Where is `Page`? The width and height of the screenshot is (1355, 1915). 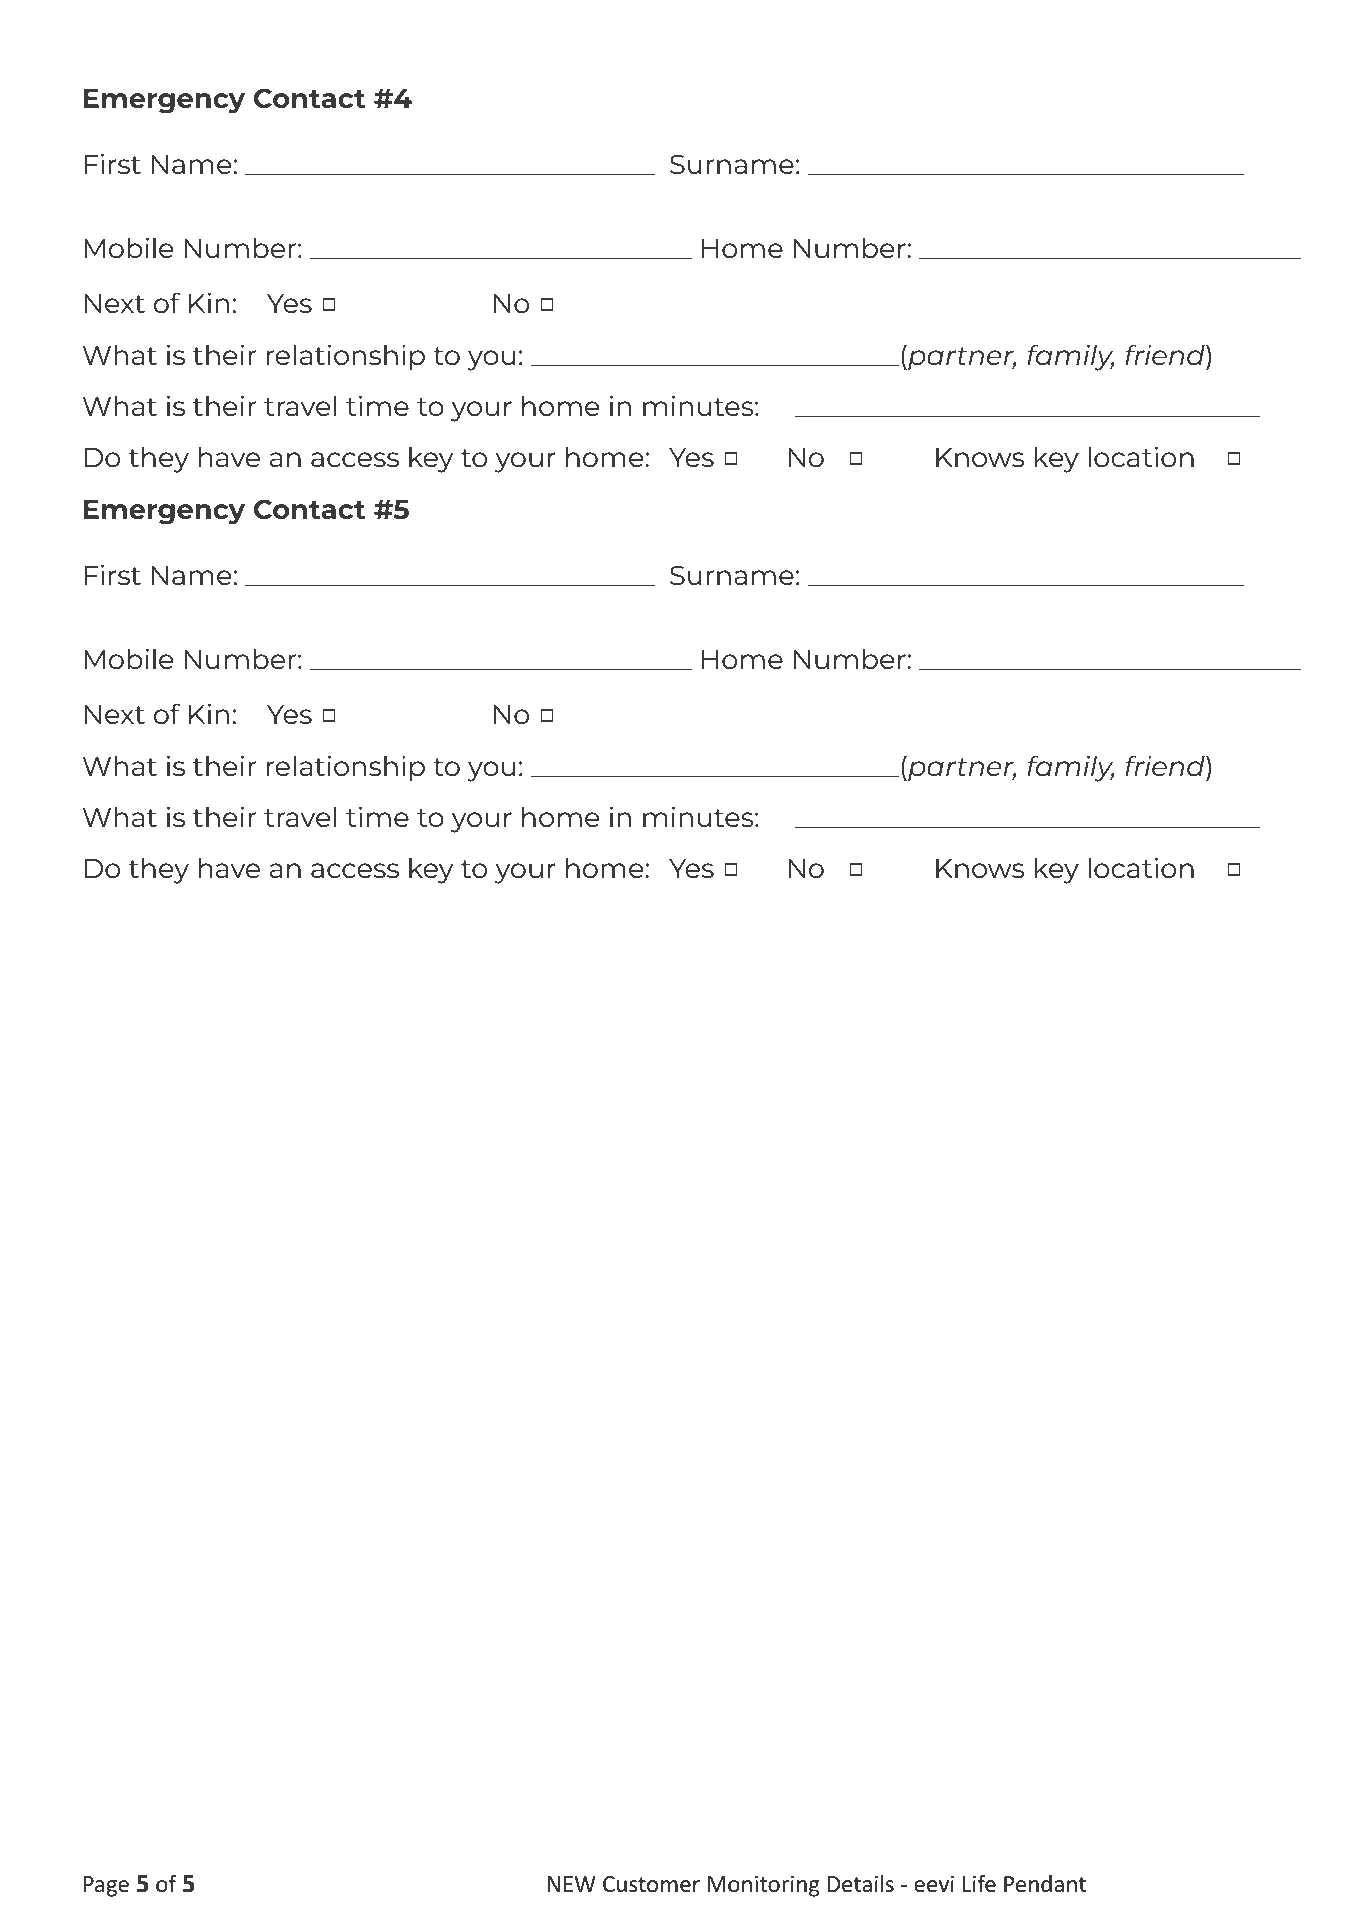
Page is located at coordinates (106, 1886).
